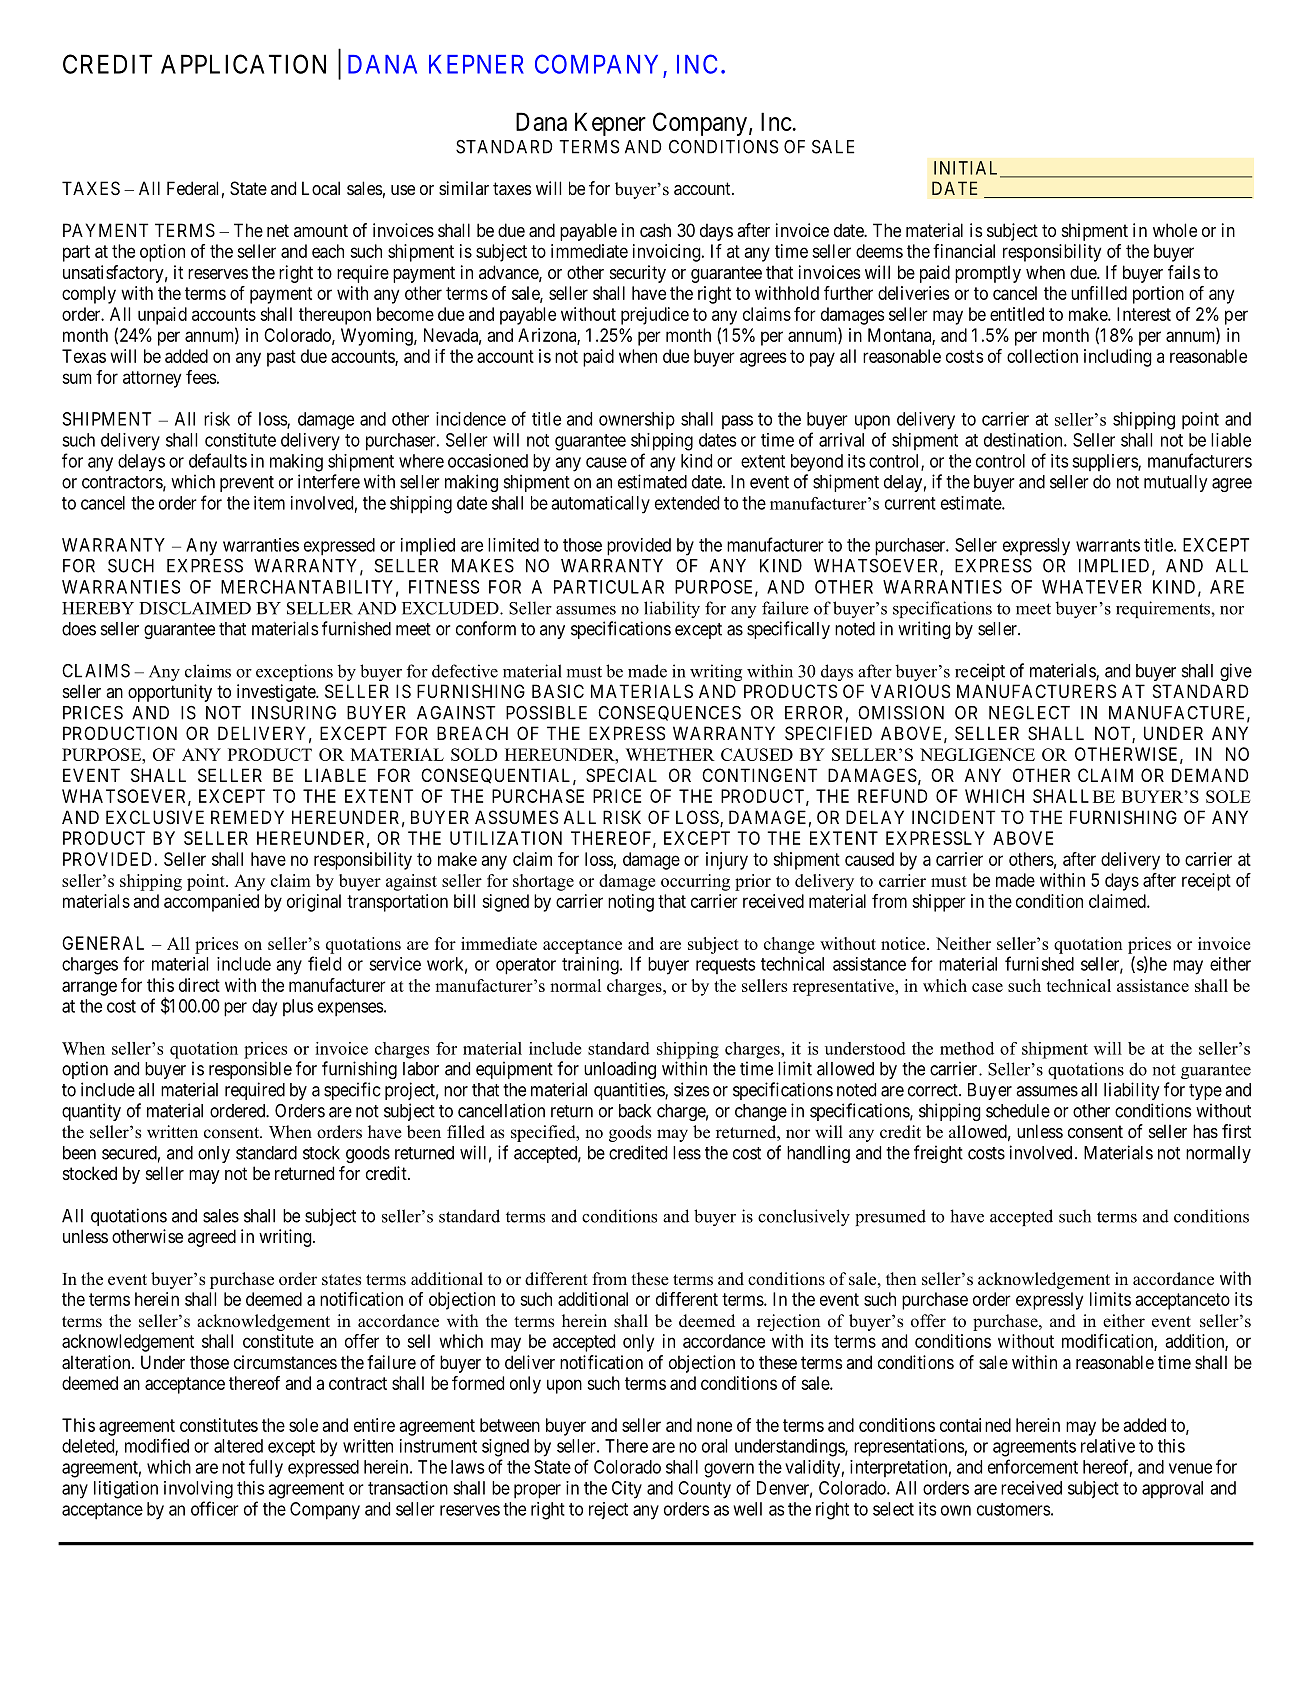 Image resolution: width=1312 pixels, height=1698 pixels. Describe the element at coordinates (655, 230) in the screenshot. I see `cash` at that location.
